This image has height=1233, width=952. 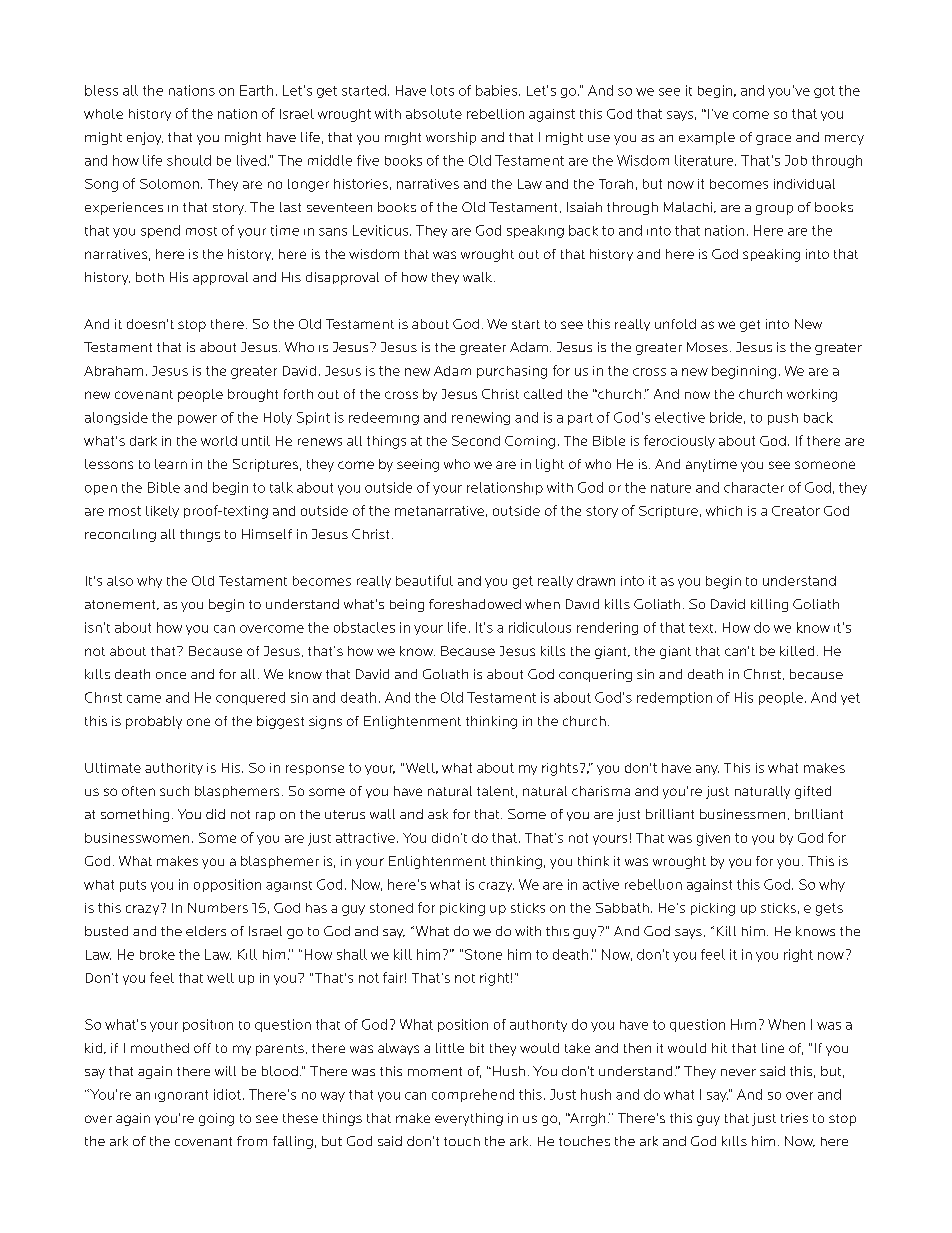 What do you see at coordinates (145, 138) in the image?
I see `enjoy` at bounding box center [145, 138].
